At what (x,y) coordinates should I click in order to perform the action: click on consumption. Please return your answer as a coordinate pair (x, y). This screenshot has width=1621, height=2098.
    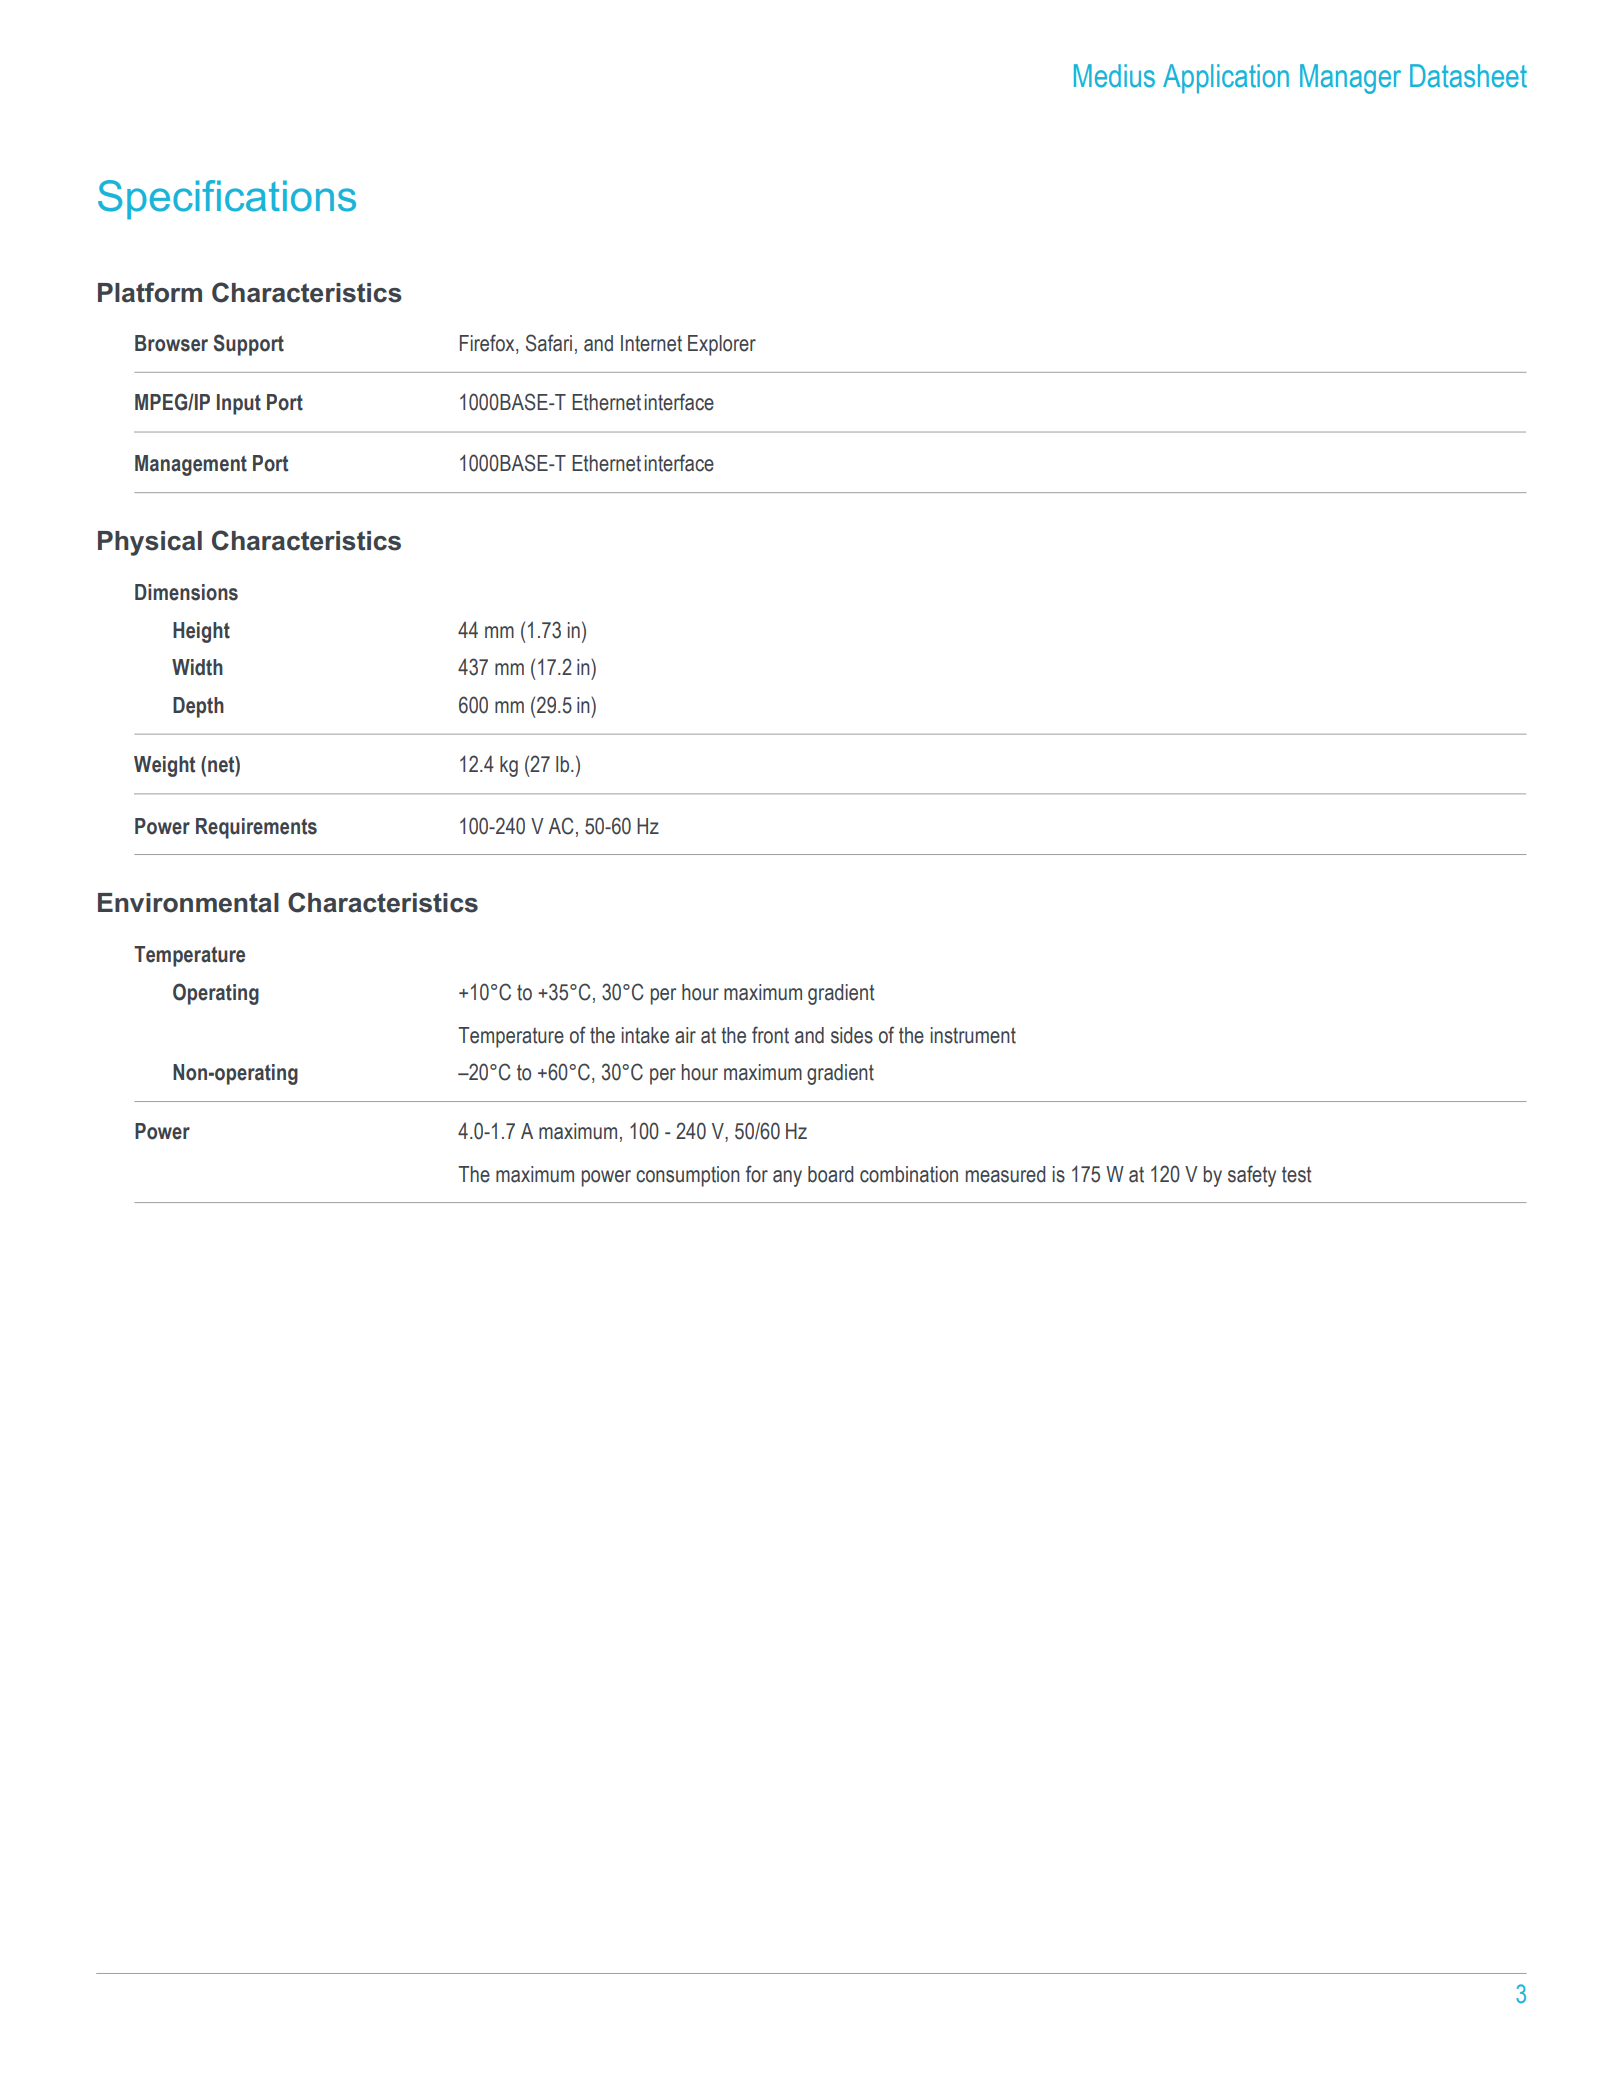
    Looking at the image, I should click on (688, 1176).
